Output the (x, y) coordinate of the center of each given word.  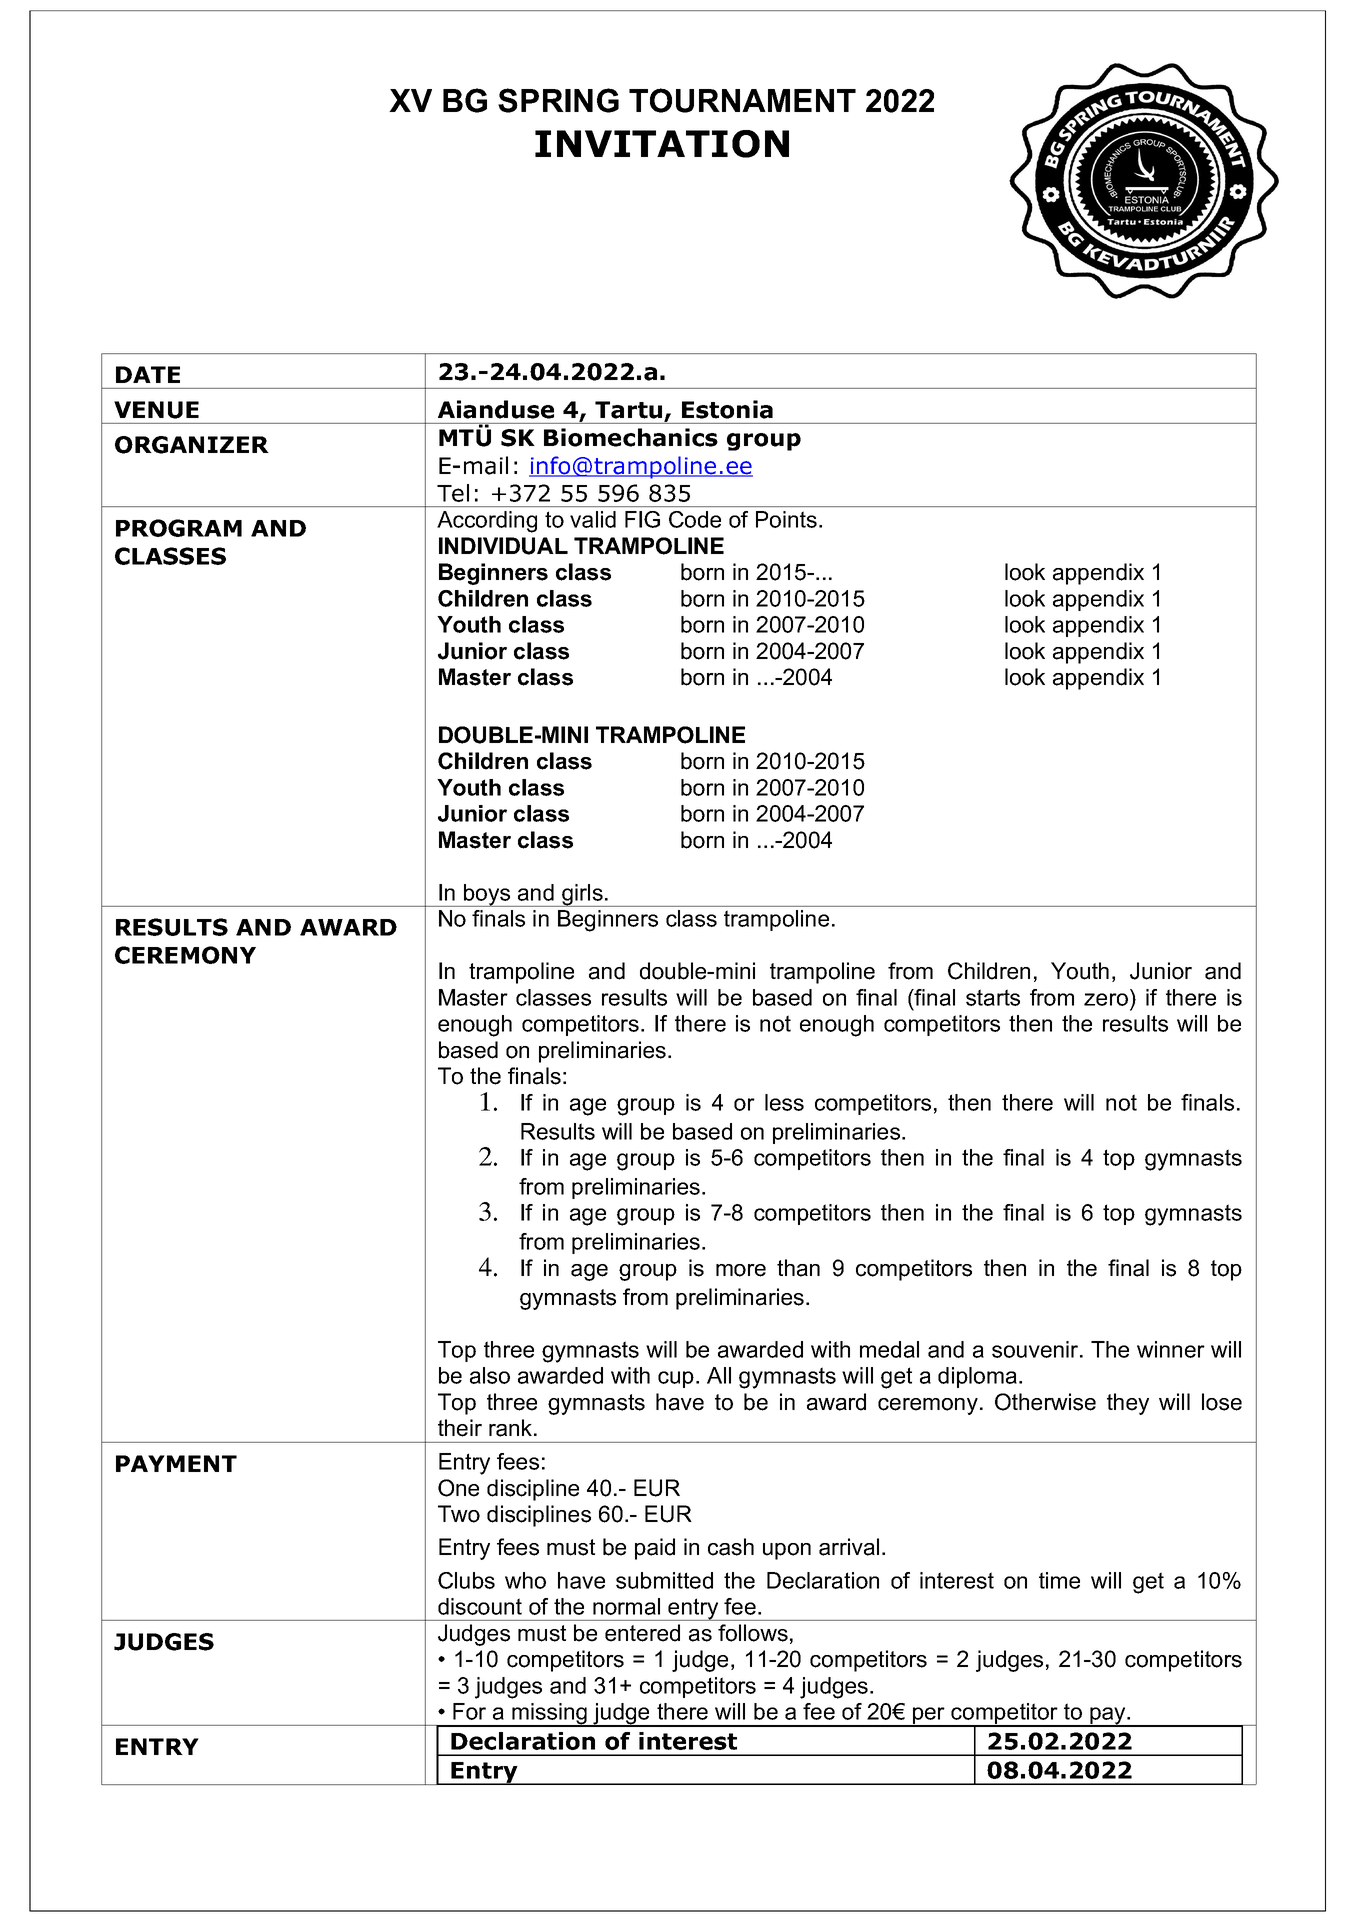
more (741, 1270)
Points (786, 519)
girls (582, 895)
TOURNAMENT (742, 100)
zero (1106, 999)
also (490, 1375)
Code (695, 519)
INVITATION (662, 144)
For (469, 1711)
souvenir (1036, 1349)
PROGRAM (179, 528)
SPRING (558, 100)
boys (487, 895)
